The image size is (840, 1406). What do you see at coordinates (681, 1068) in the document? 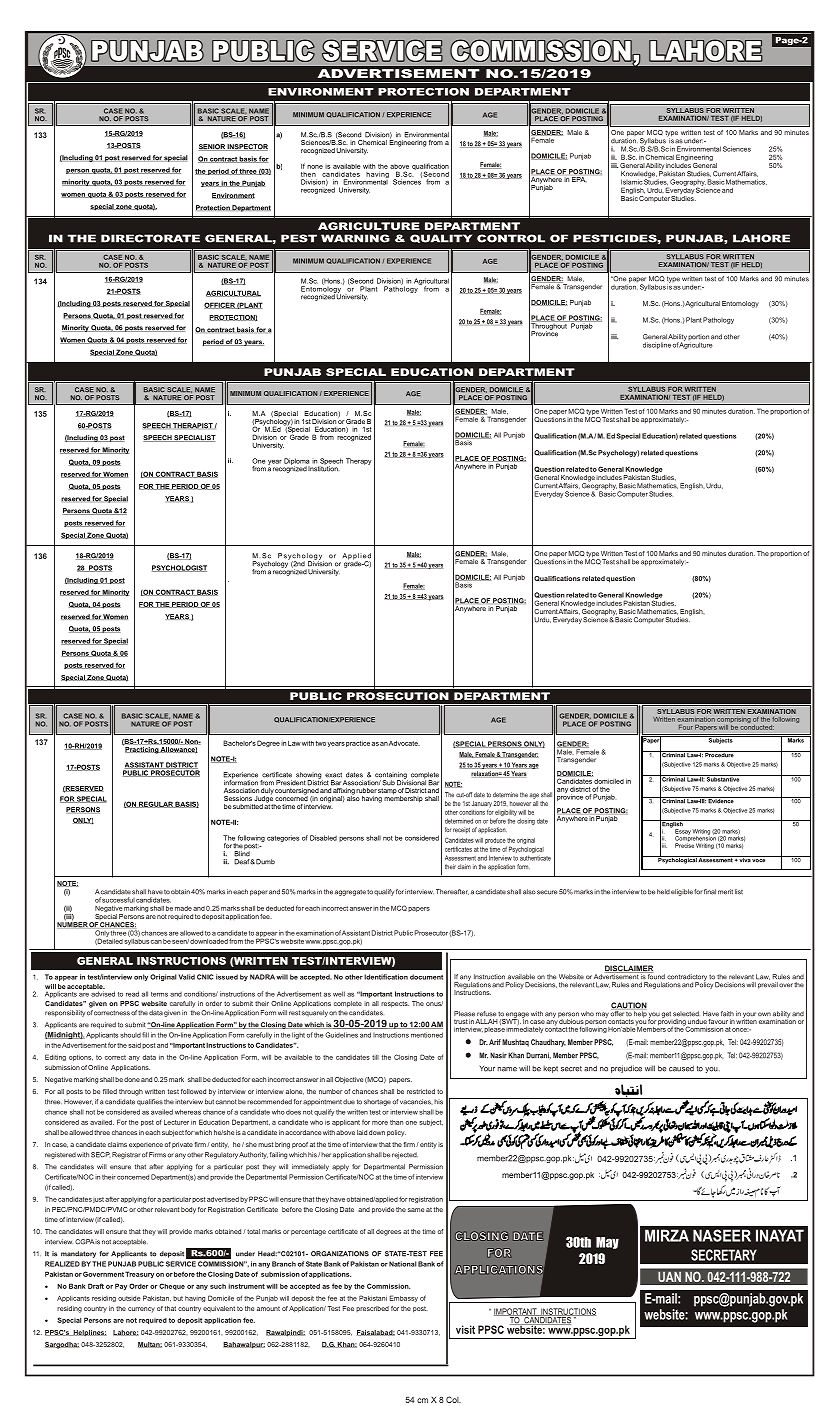
I see `caused` at bounding box center [681, 1068].
